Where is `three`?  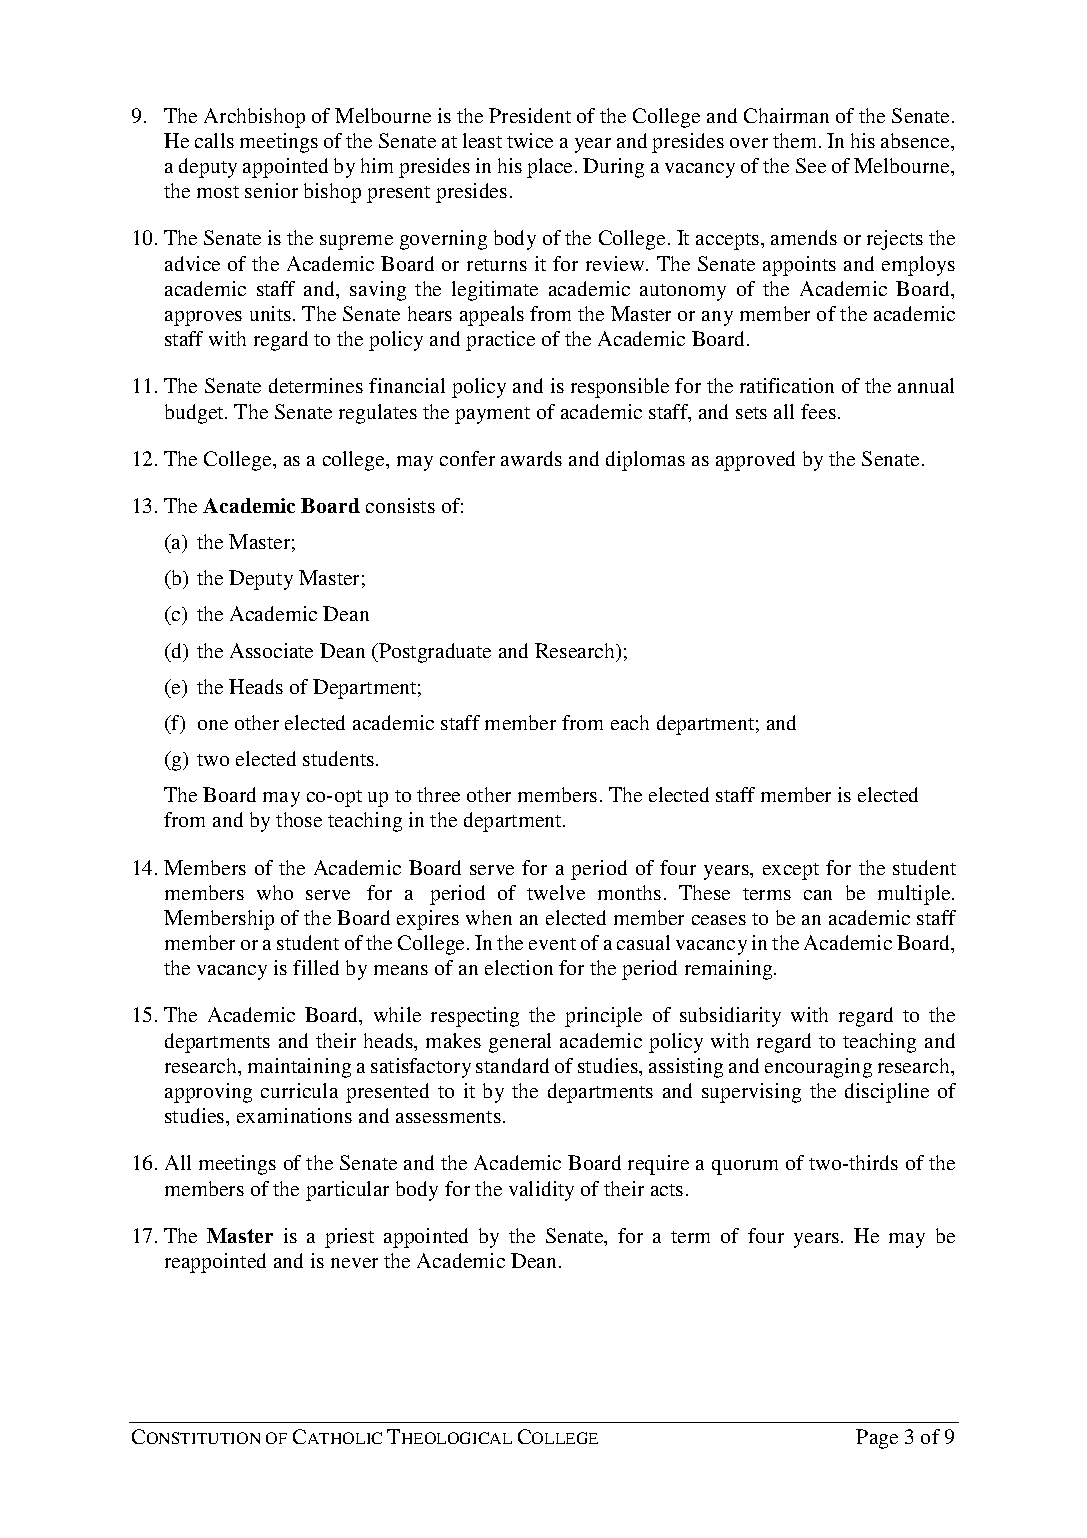 three is located at coordinates (438, 794).
